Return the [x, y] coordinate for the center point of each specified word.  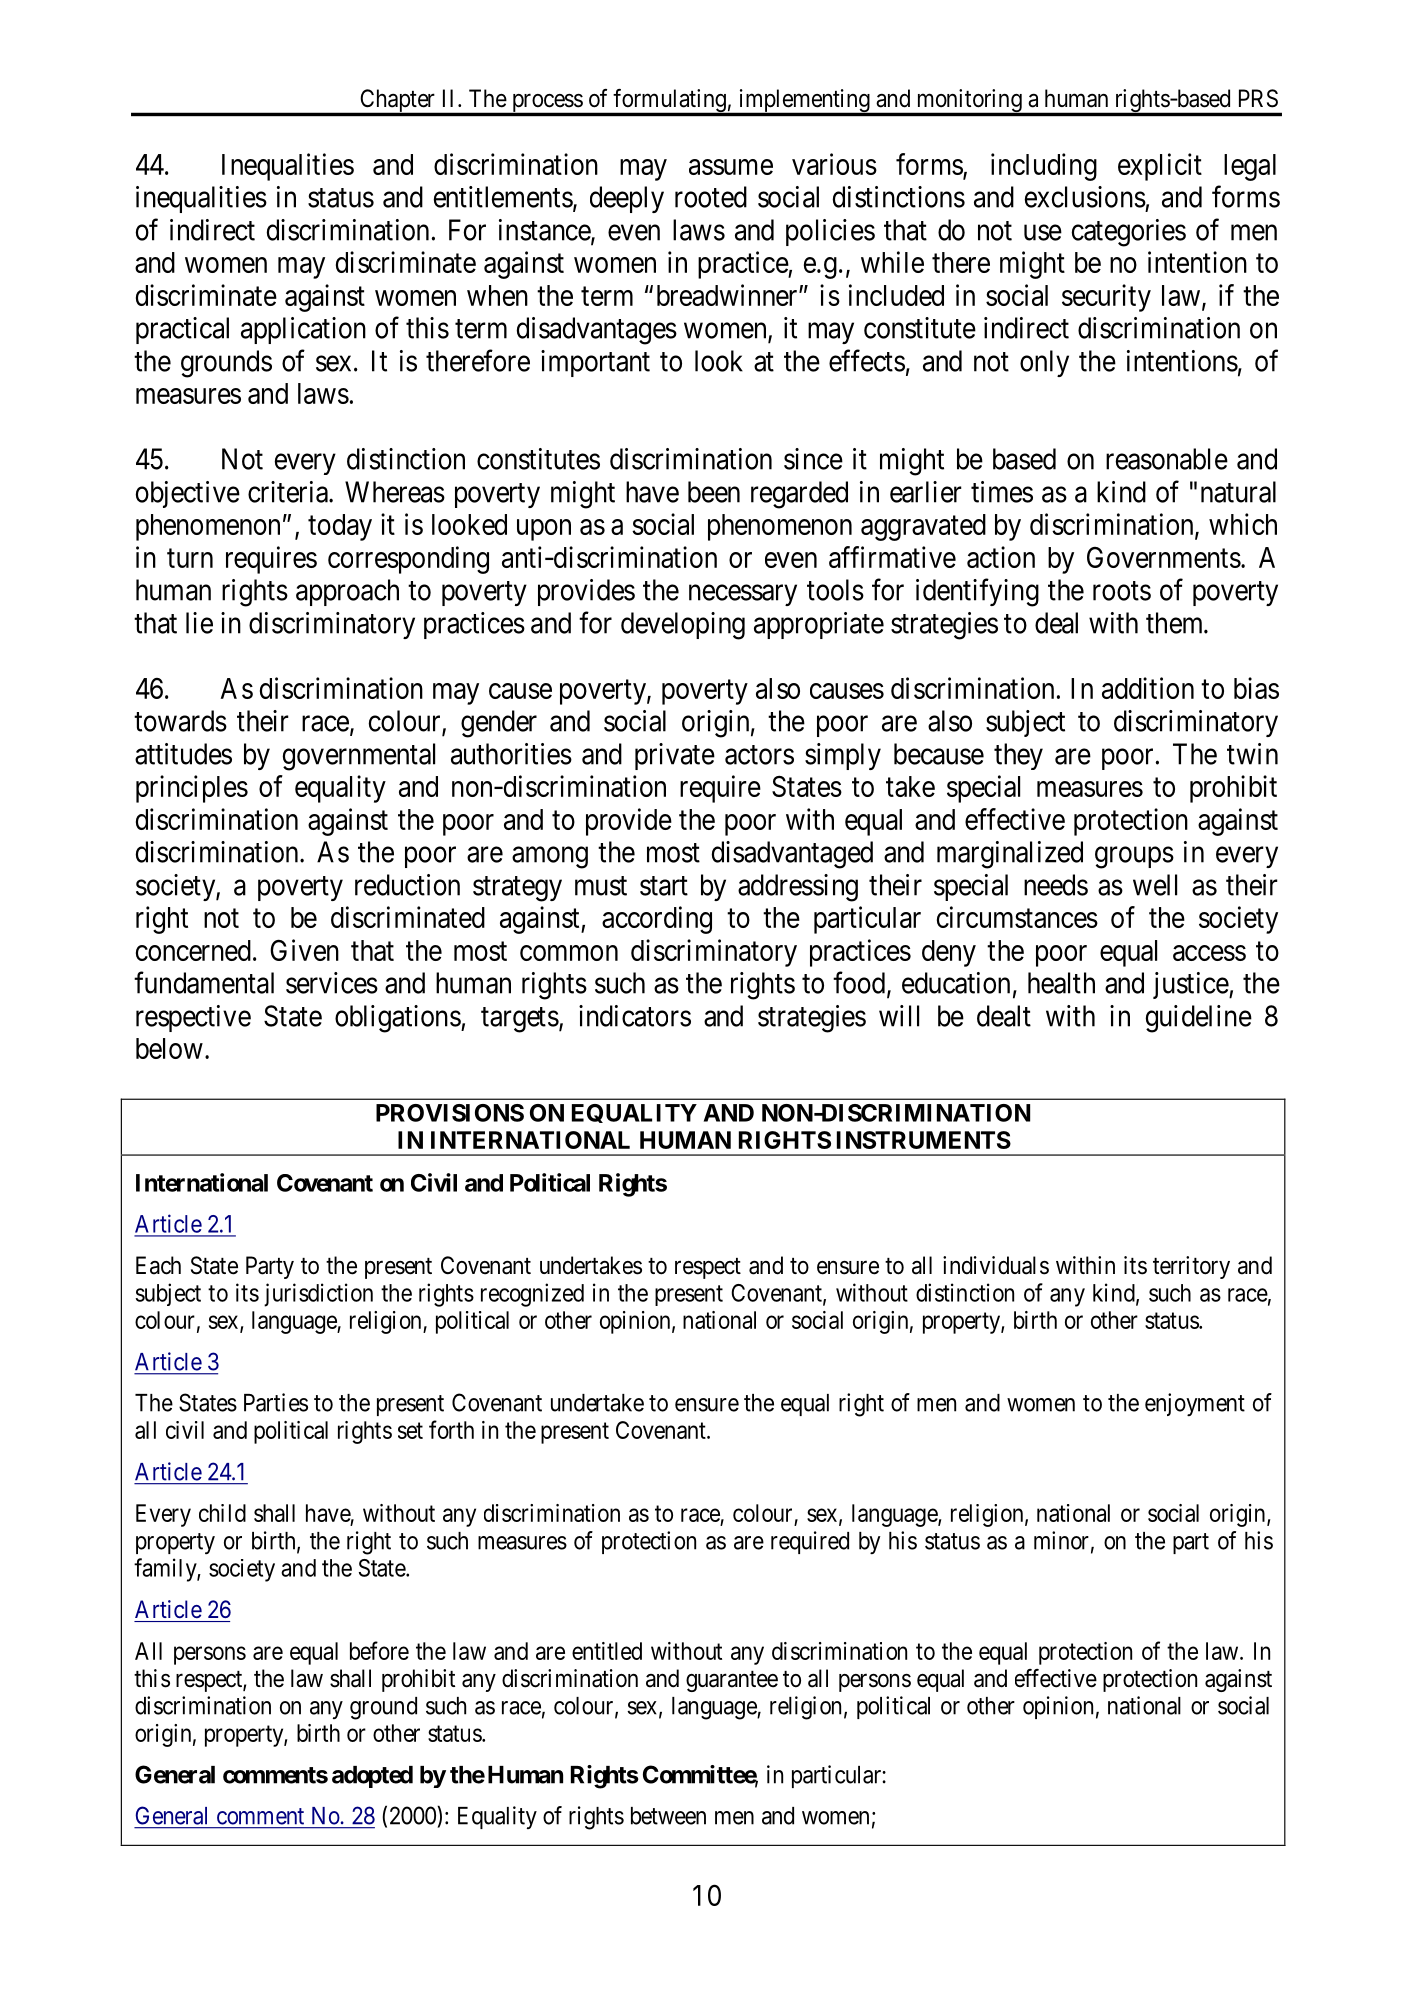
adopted [372, 1777]
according [657, 920]
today [340, 527]
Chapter [397, 102]
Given [304, 950]
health [1061, 983]
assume [731, 167]
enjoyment [1195, 1404]
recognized [532, 1295]
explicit [1160, 167]
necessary [743, 595]
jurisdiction [318, 1295]
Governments [1164, 557]
